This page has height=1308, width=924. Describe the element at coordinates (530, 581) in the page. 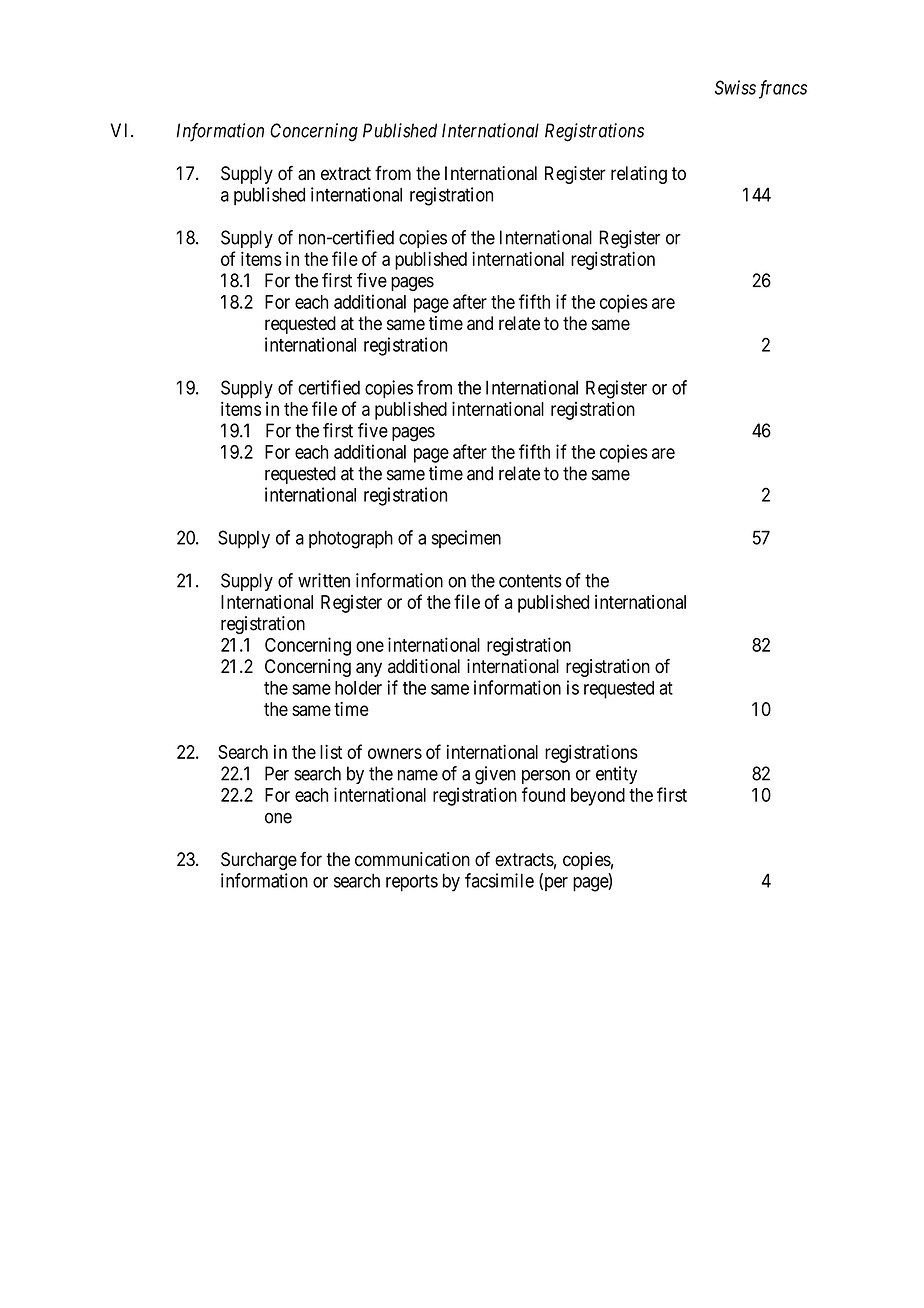

I see `contents` at that location.
